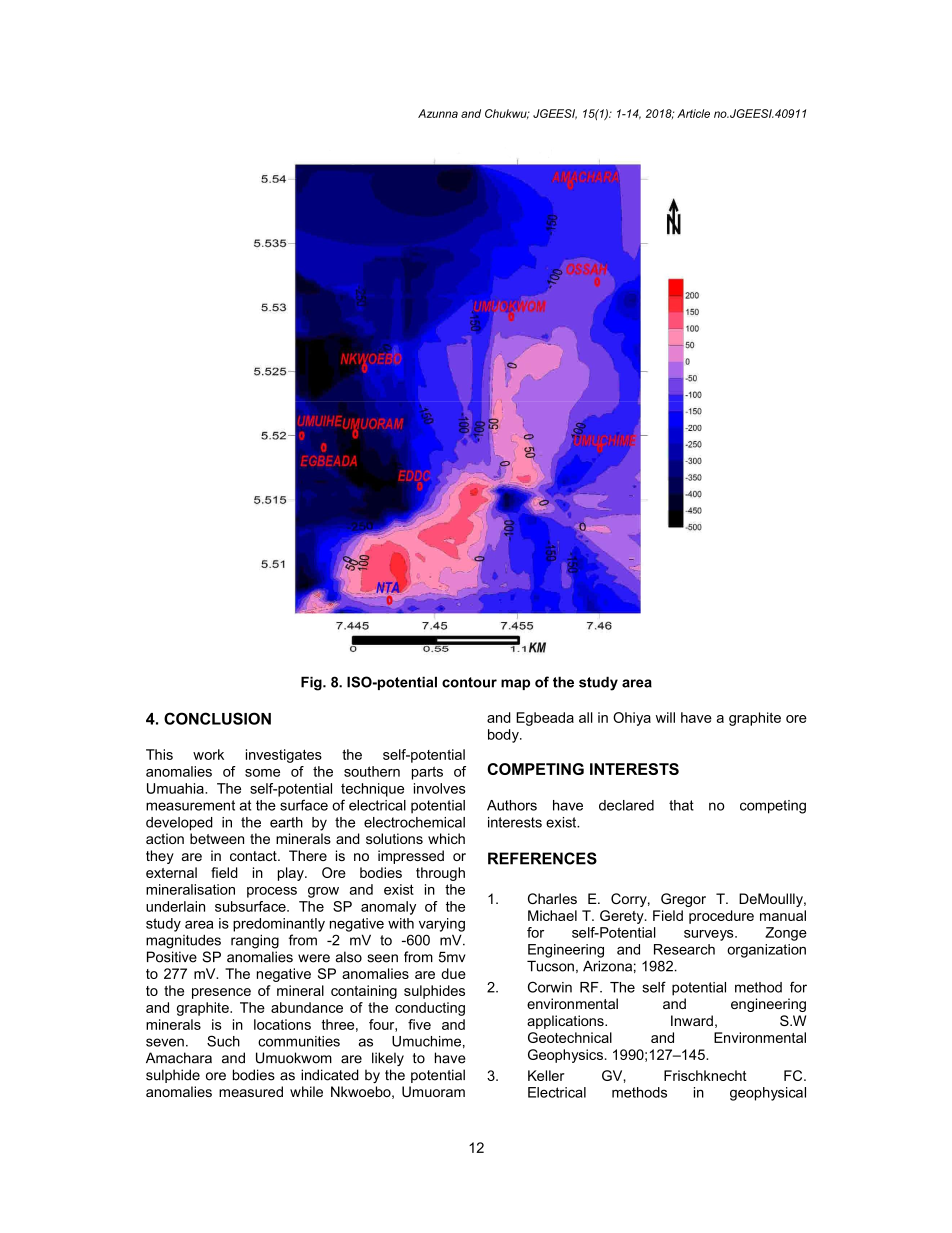  I want to click on body, so click(504, 736).
